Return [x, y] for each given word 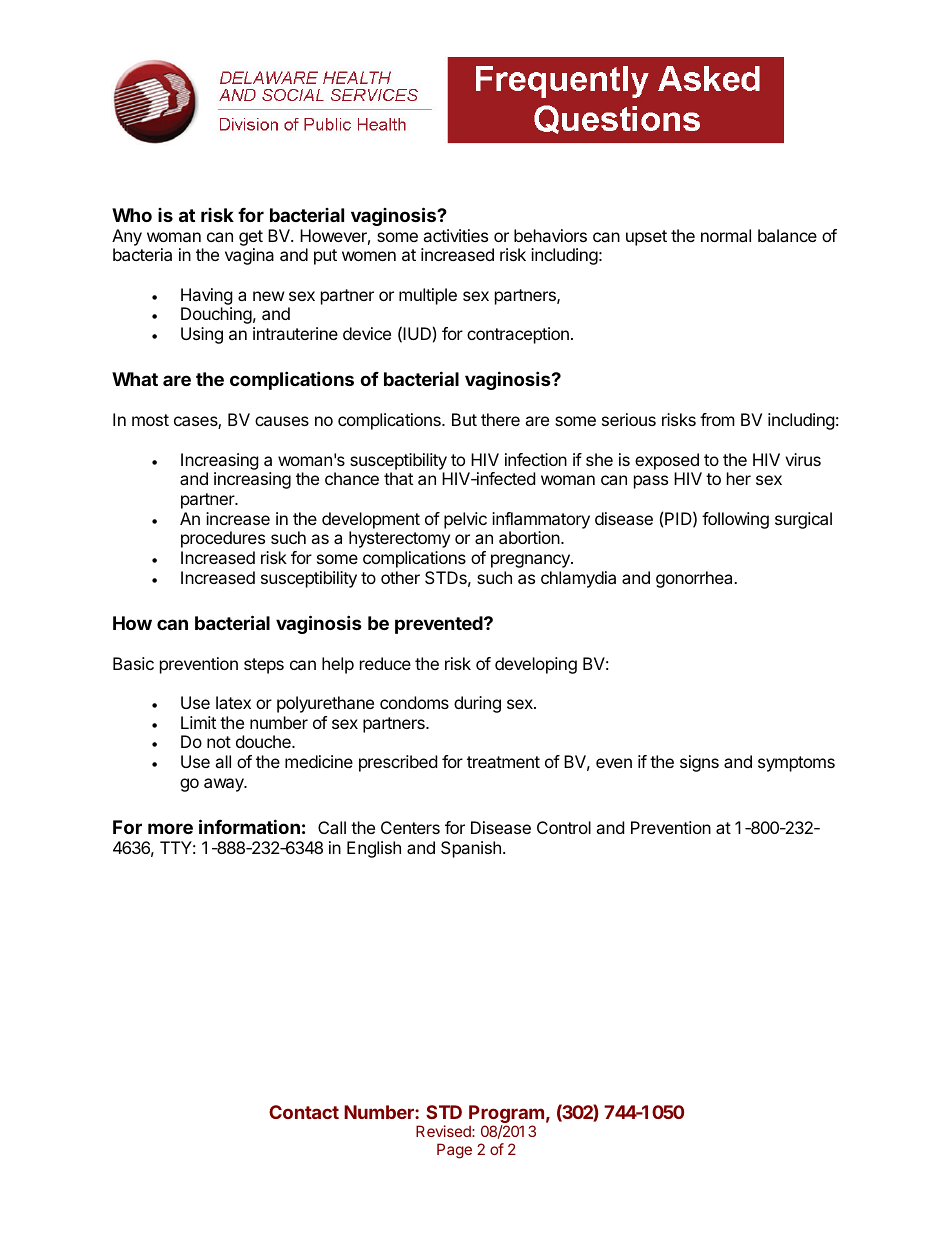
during [477, 704]
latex [233, 702]
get [251, 239]
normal [726, 235]
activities [455, 235]
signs [699, 763]
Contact [304, 1112]
